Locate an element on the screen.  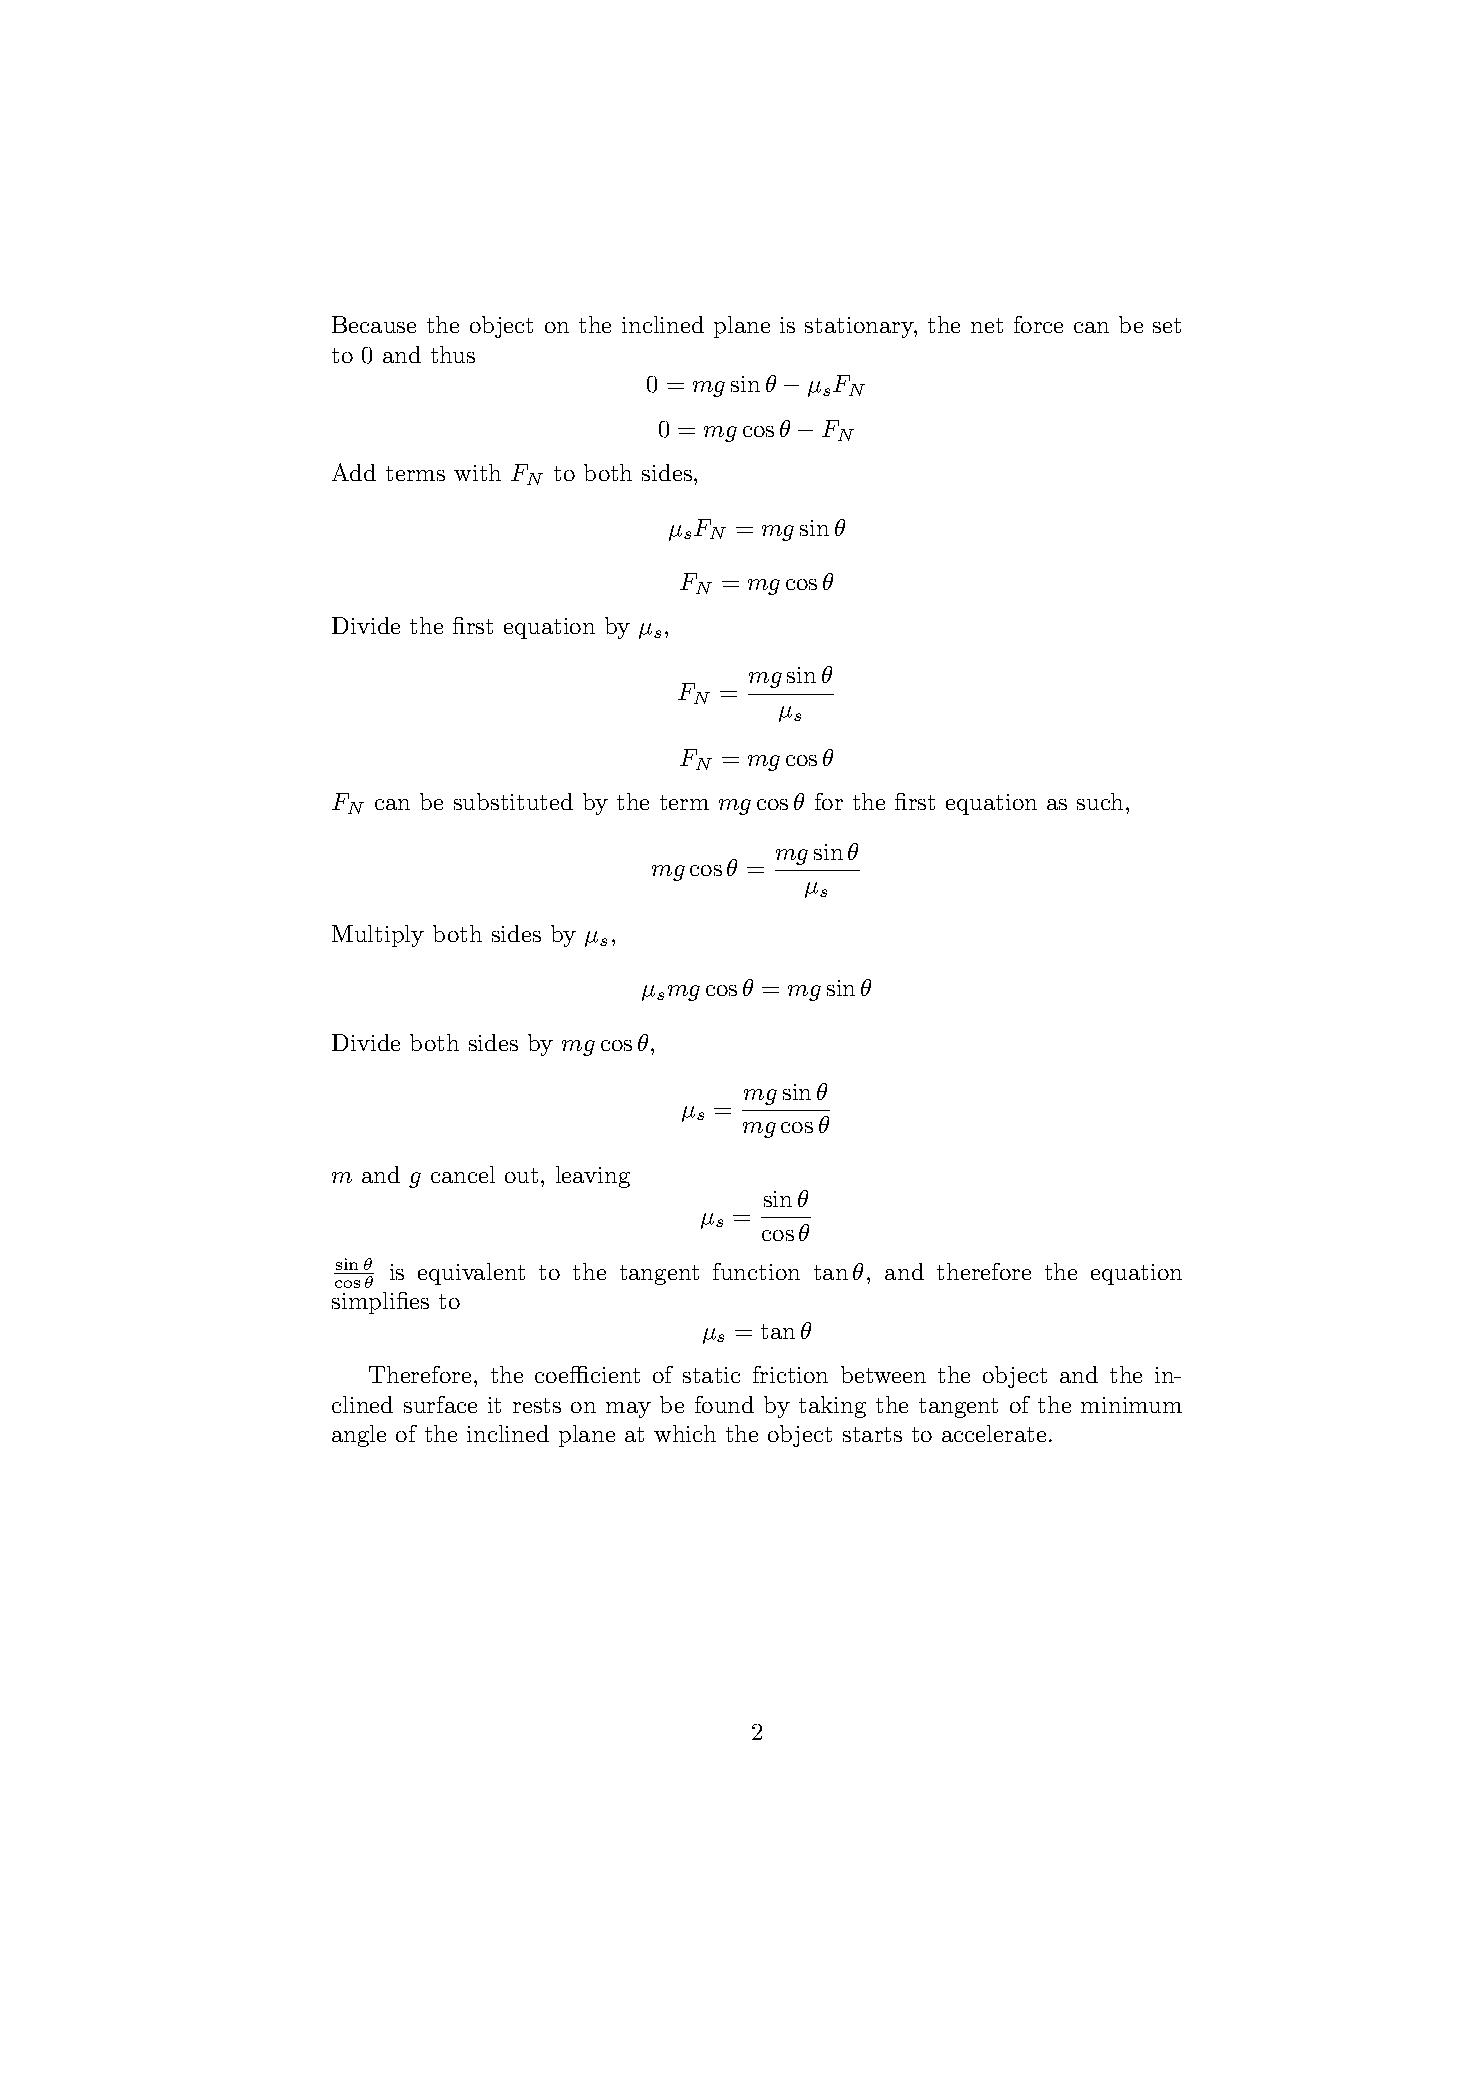
force is located at coordinates (1038, 324).
